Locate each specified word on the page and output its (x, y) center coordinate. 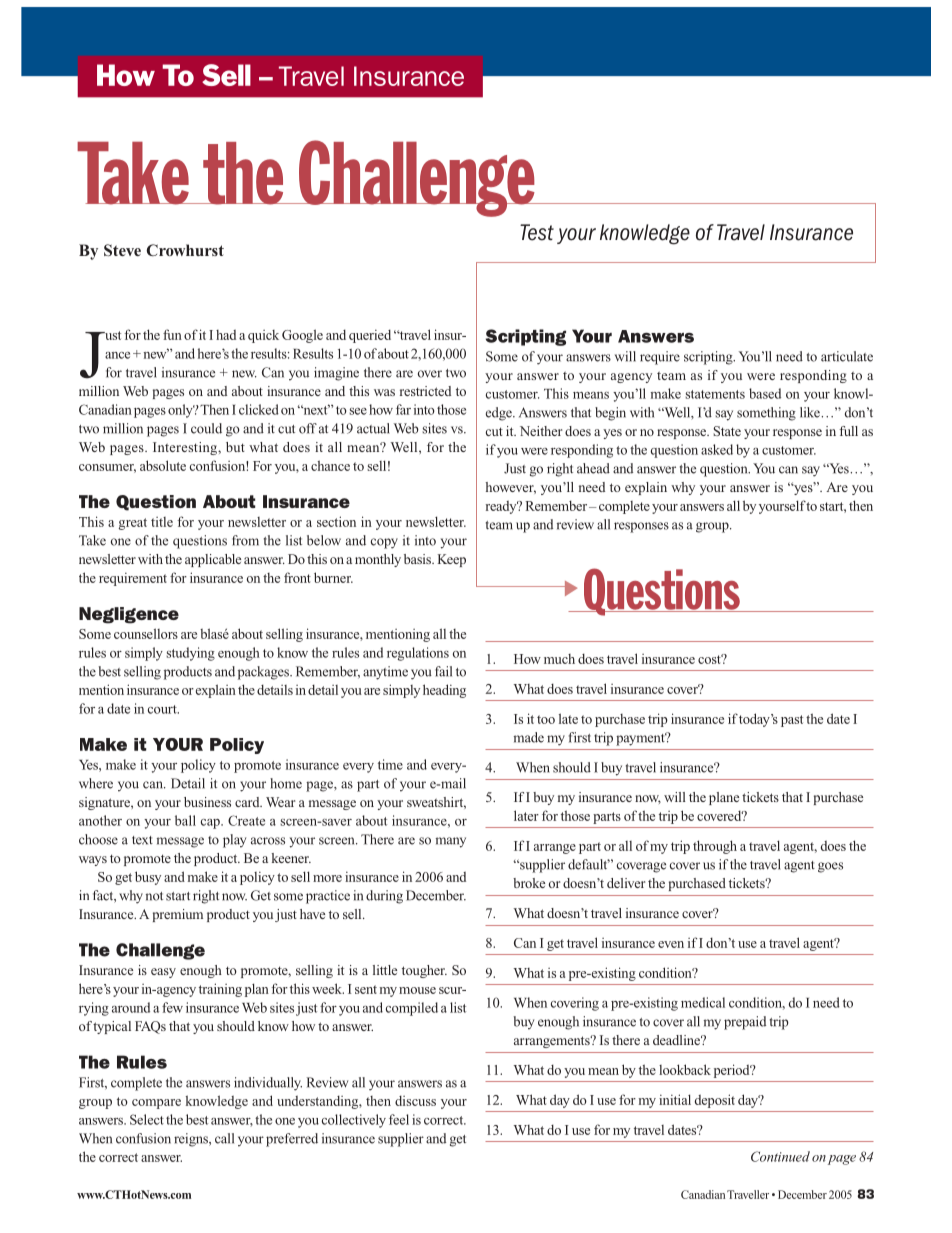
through (715, 847)
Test (537, 232)
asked (717, 449)
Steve (122, 250)
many (451, 842)
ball (185, 820)
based (765, 393)
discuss (415, 1100)
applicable (213, 560)
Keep (452, 560)
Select (147, 1119)
